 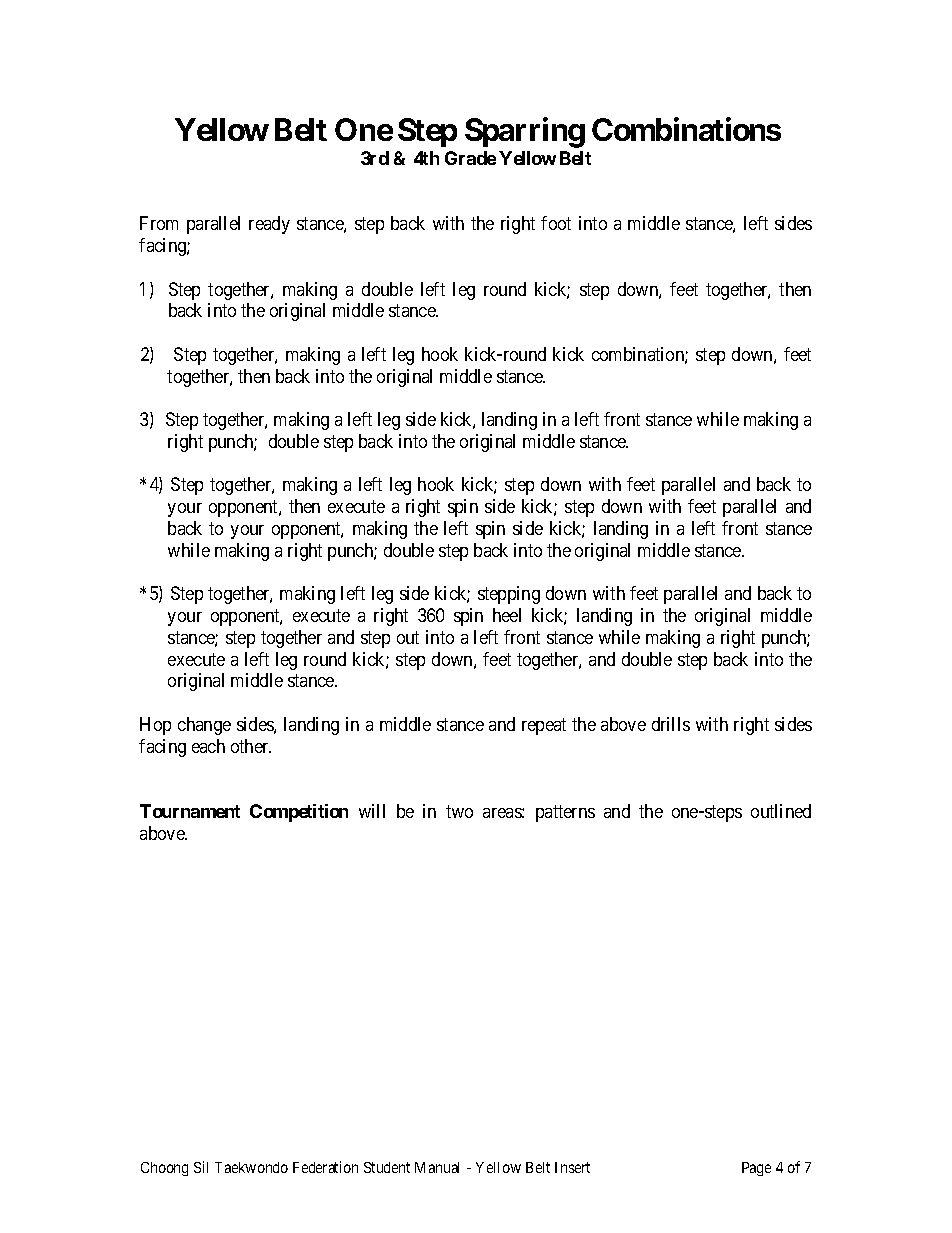 What do you see at coordinates (556, 223) in the screenshot?
I see `foot` at bounding box center [556, 223].
